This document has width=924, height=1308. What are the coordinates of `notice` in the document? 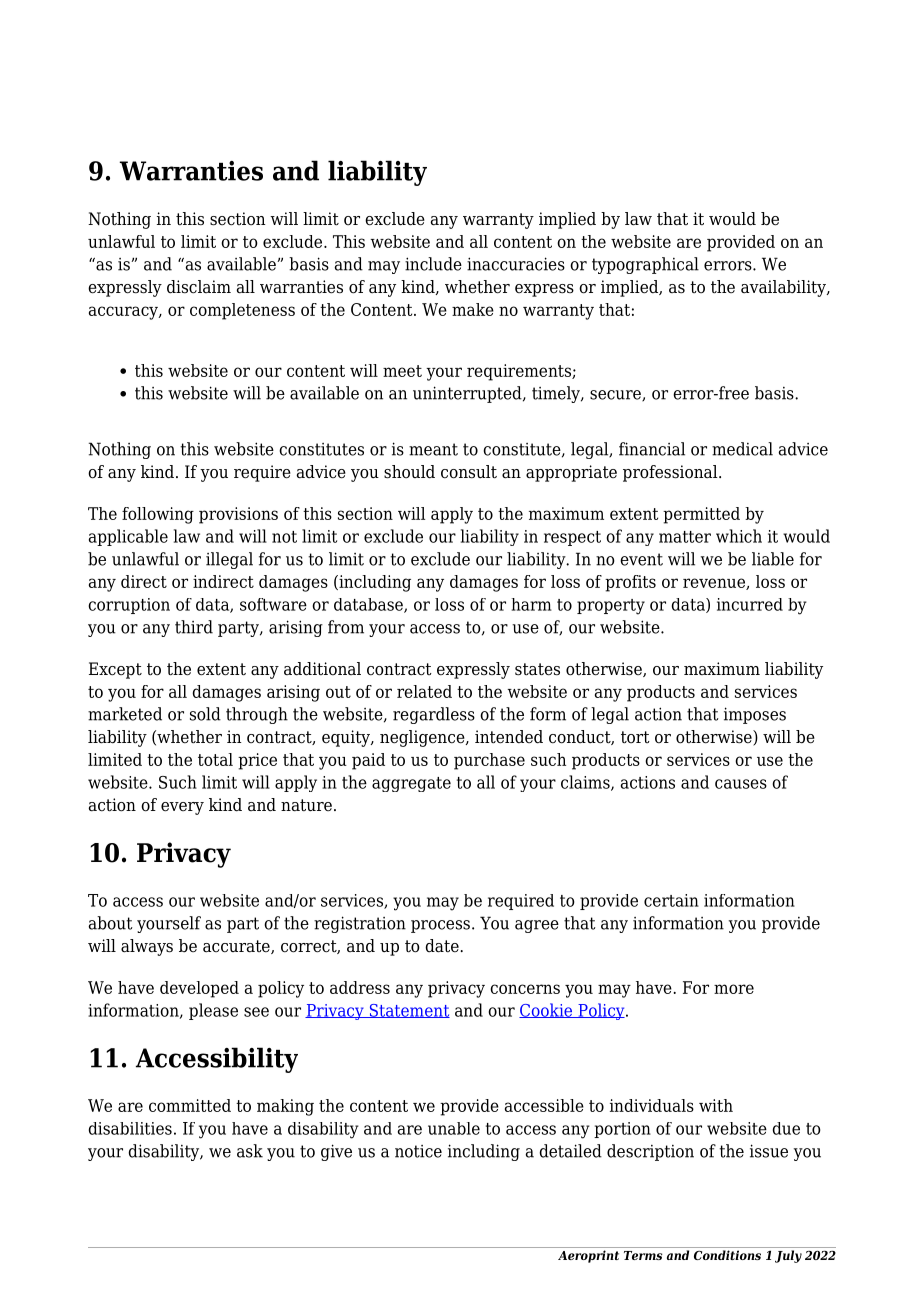 It's located at (418, 1151).
